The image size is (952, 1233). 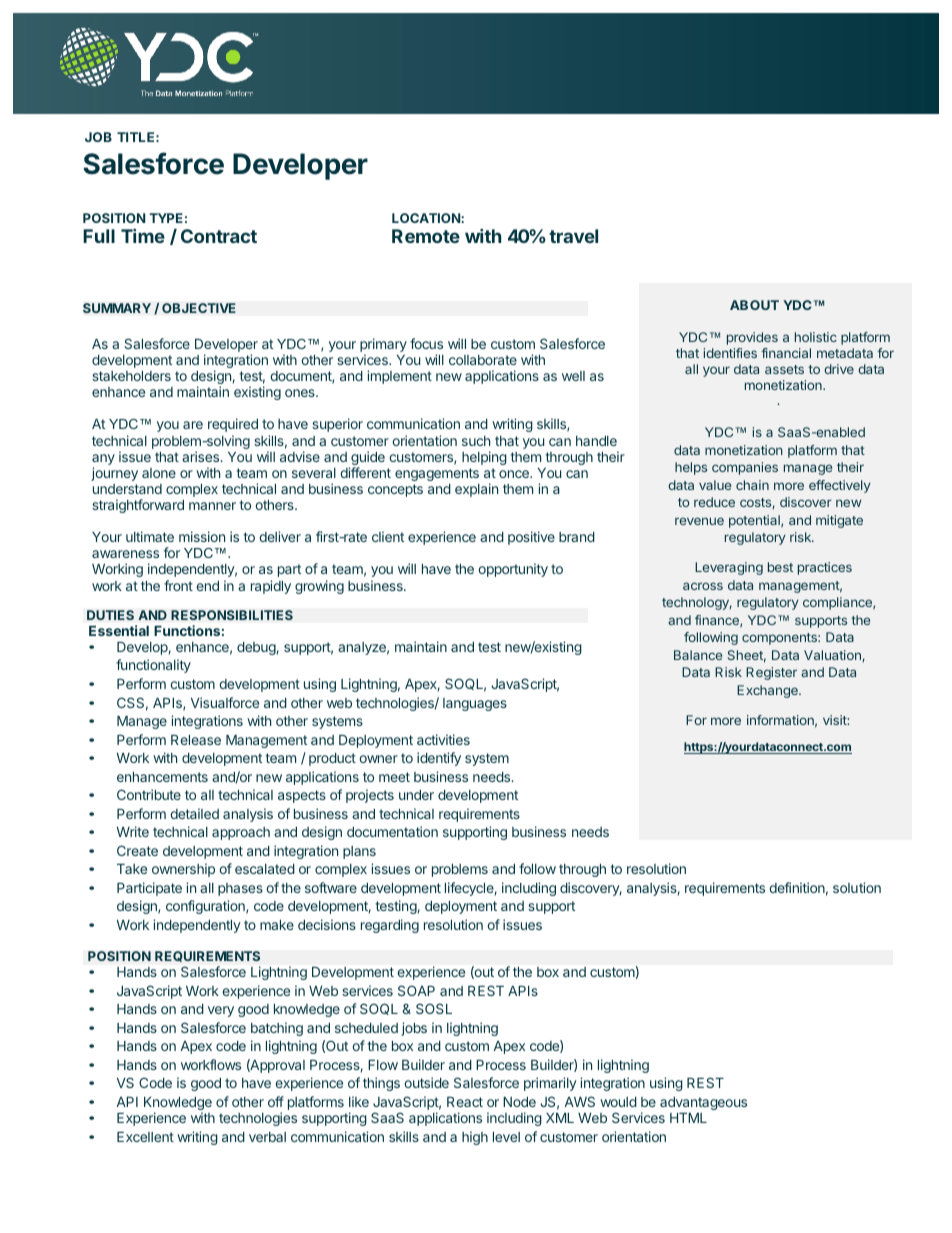 What do you see at coordinates (703, 1103) in the document?
I see `advantageous` at bounding box center [703, 1103].
